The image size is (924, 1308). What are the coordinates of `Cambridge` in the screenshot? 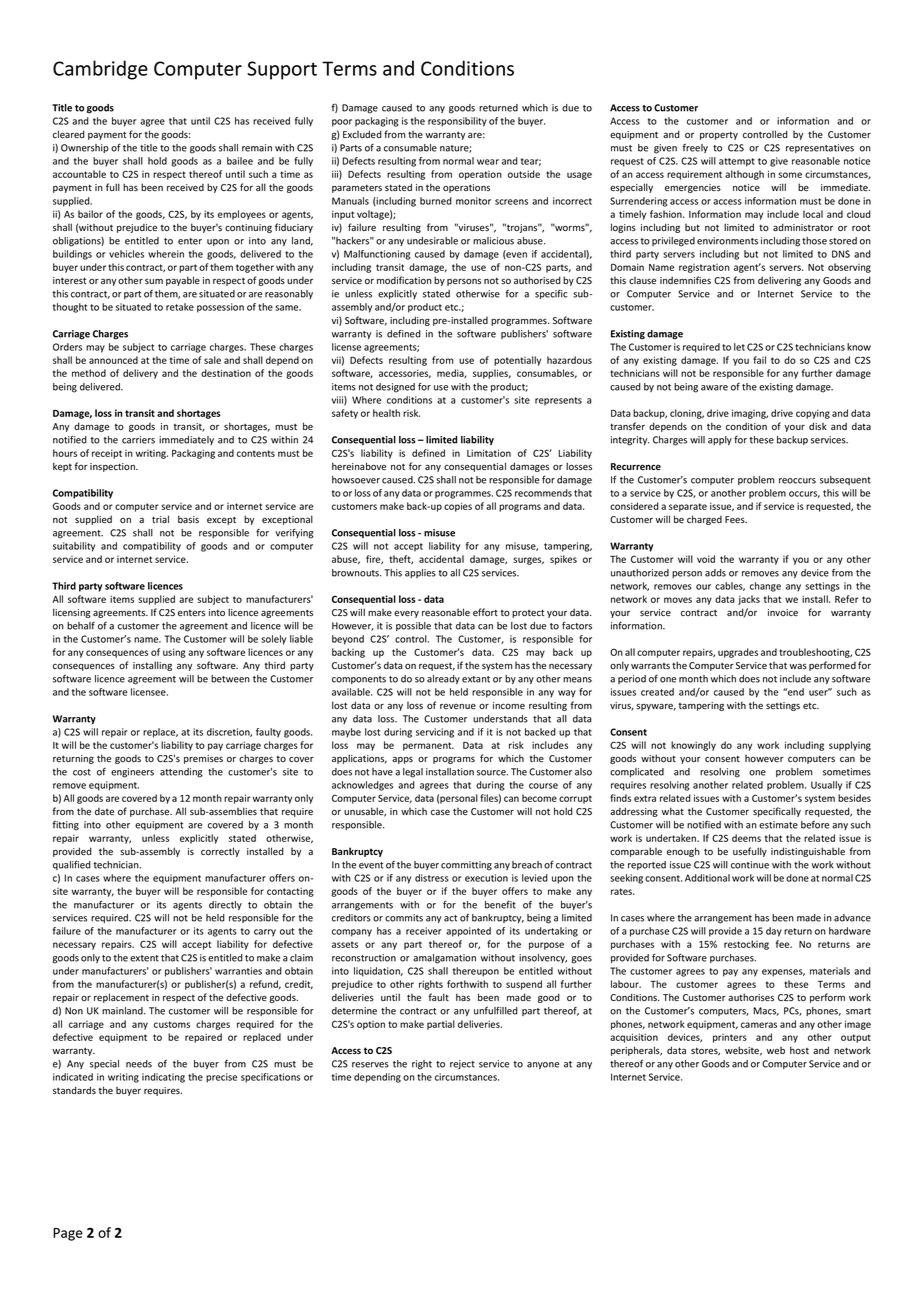 It's located at (100, 70).
